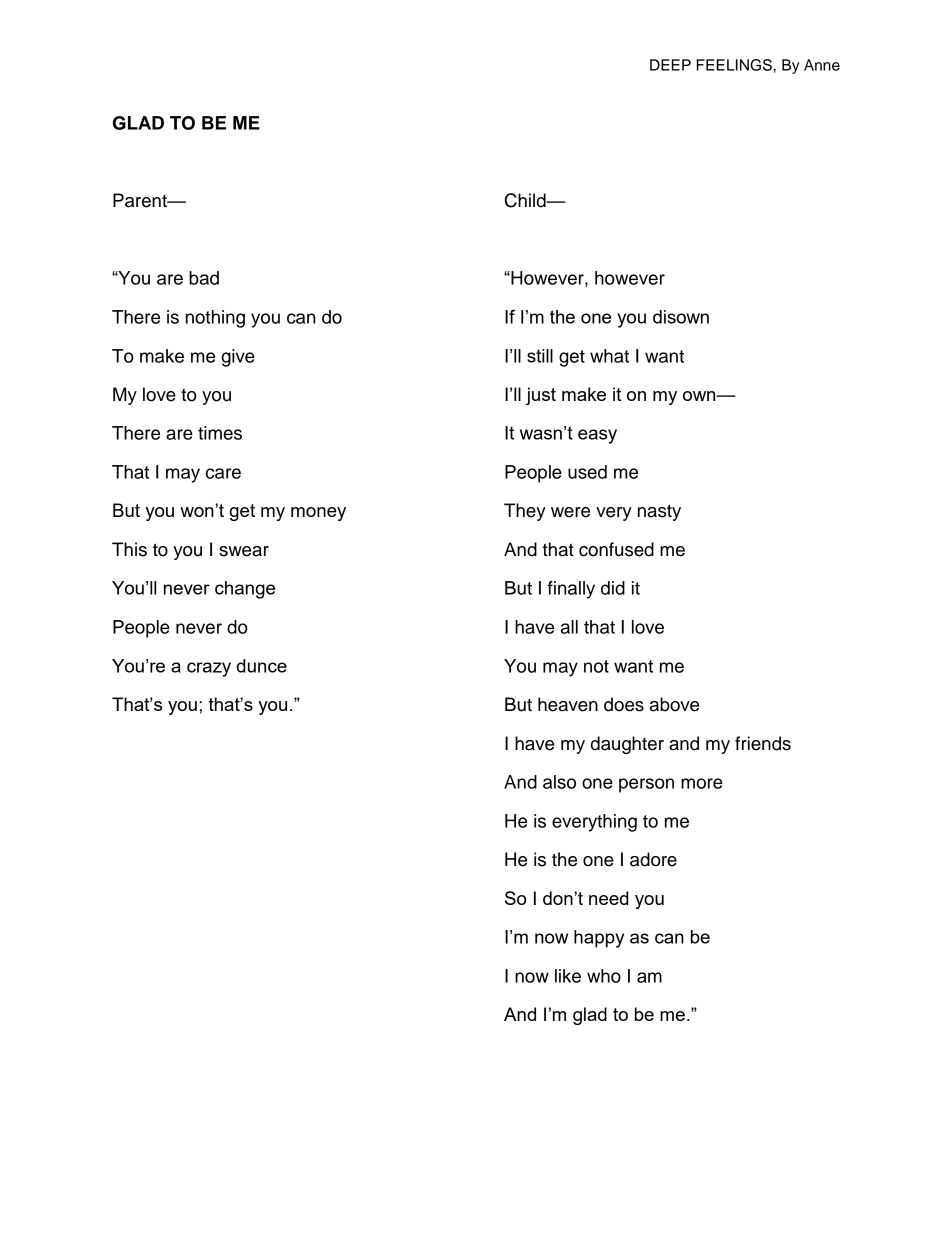  Describe the element at coordinates (681, 317) in the screenshot. I see `disown` at that location.
